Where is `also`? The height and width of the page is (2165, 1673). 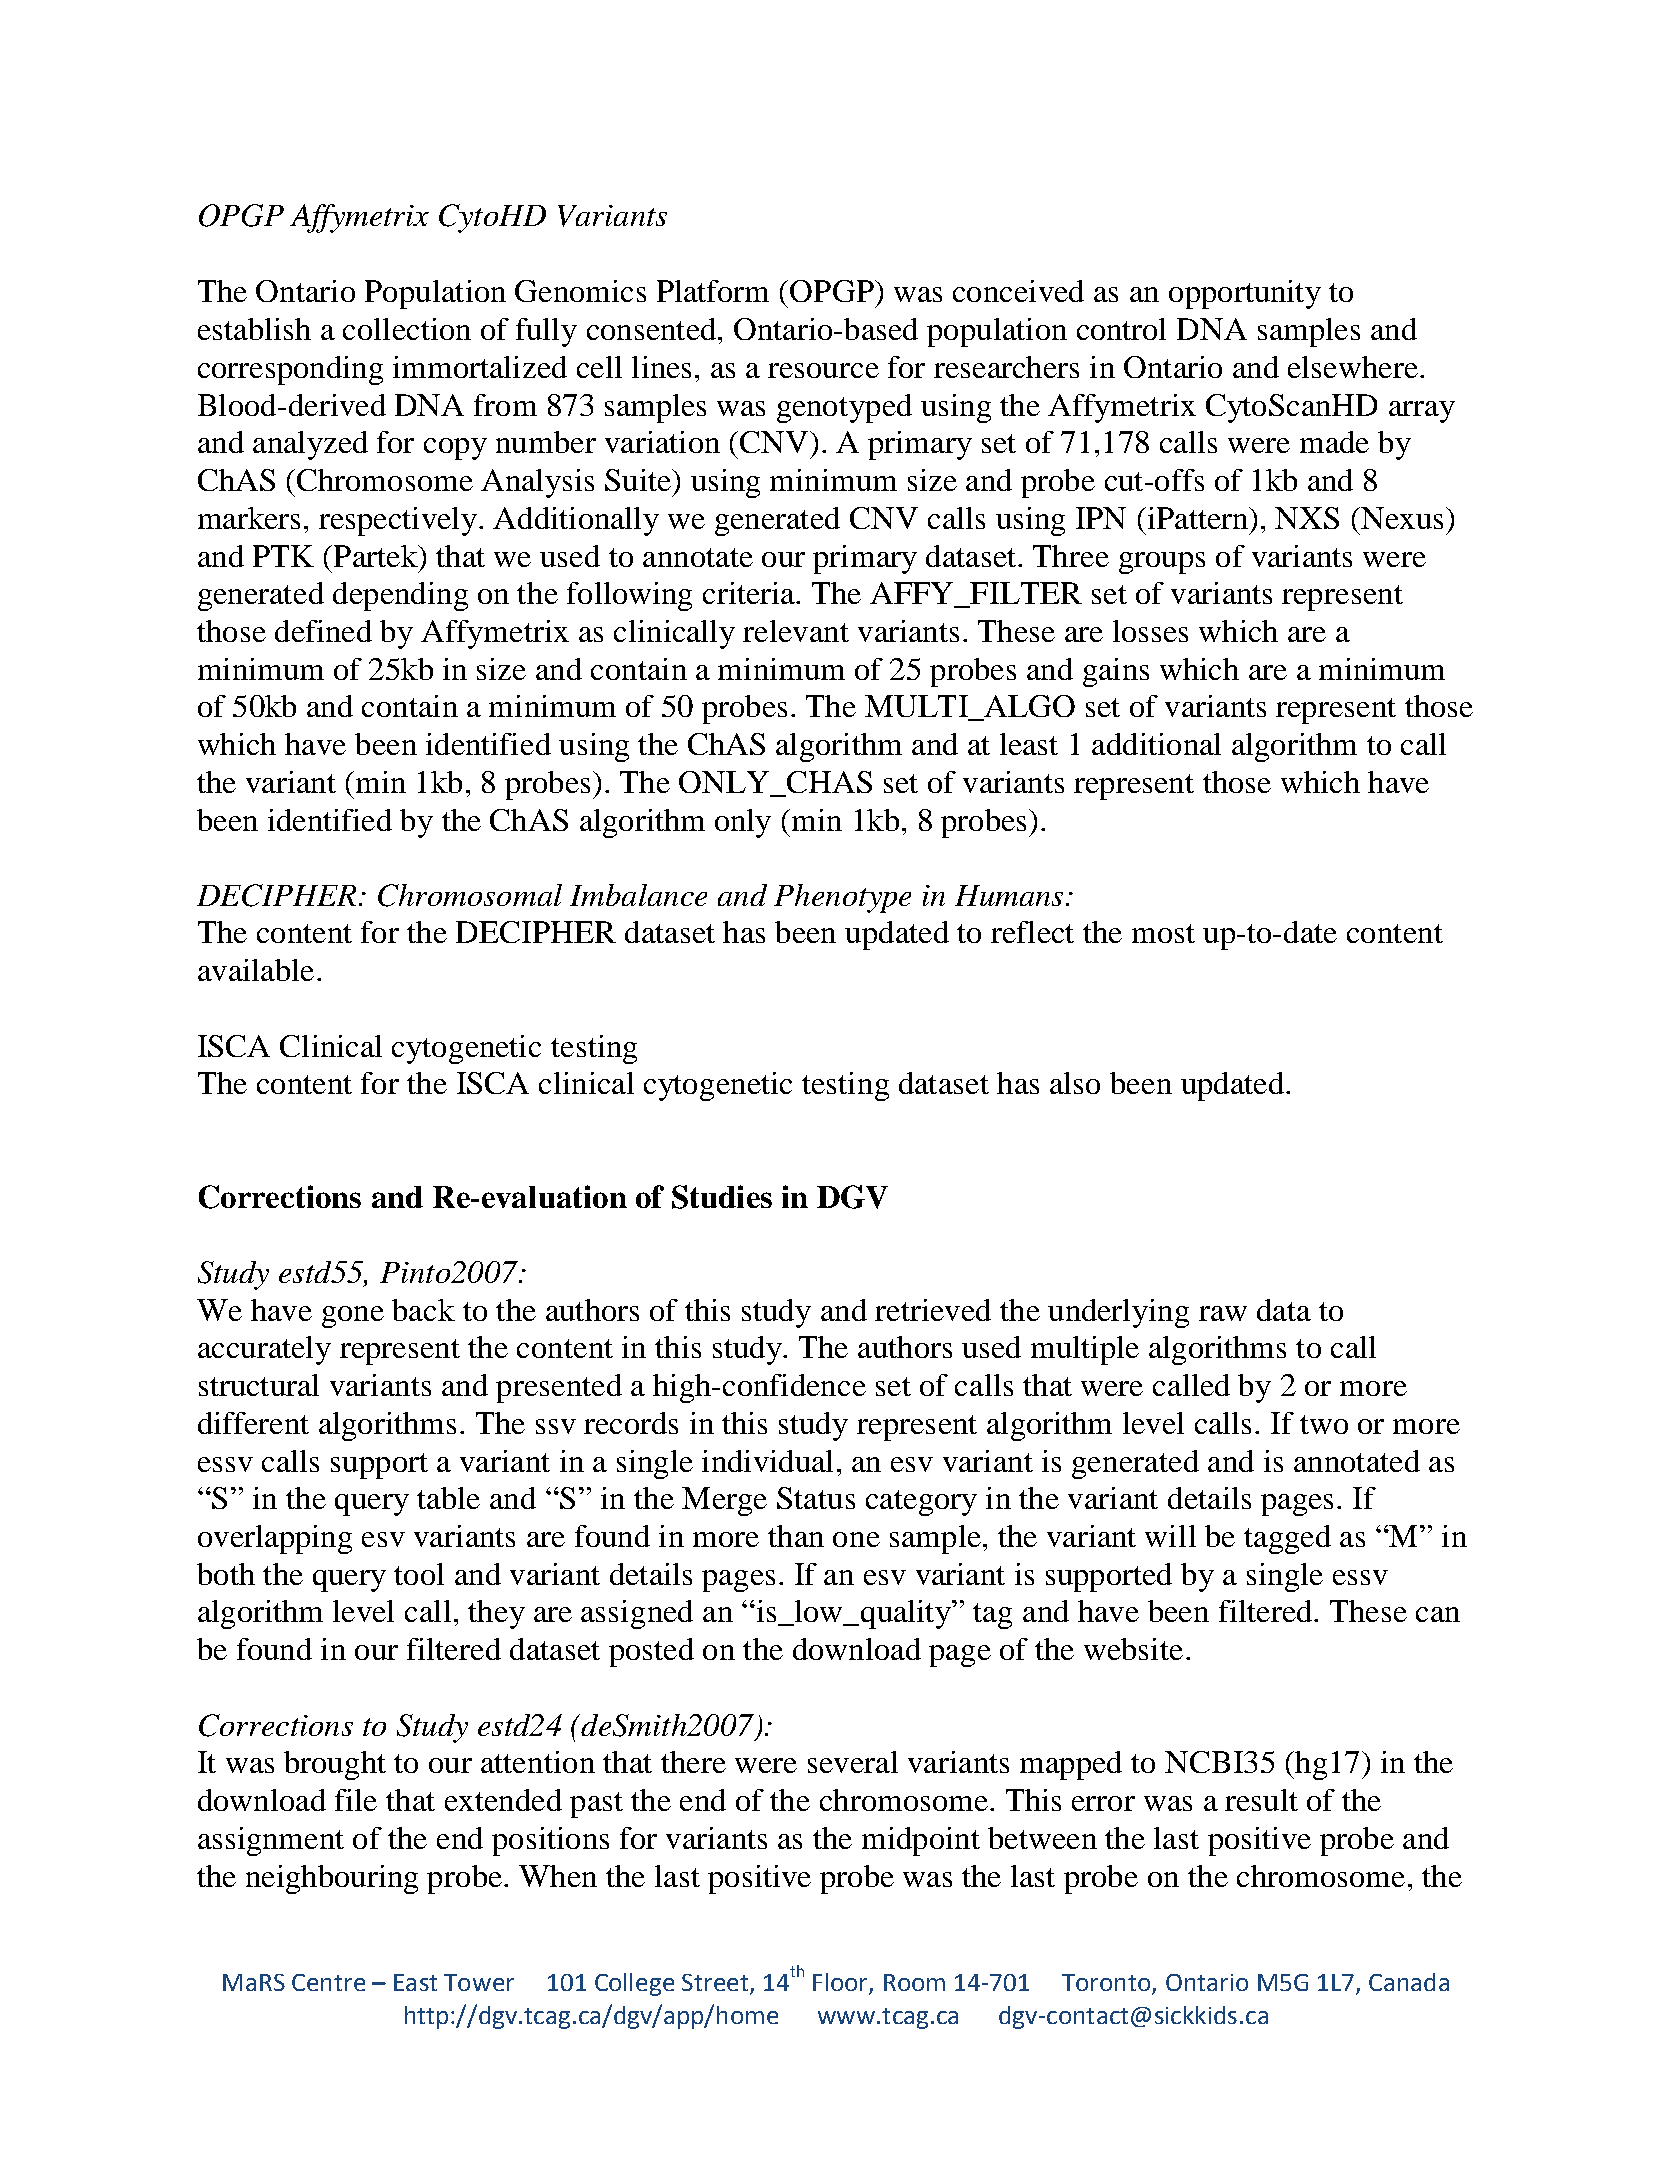
also is located at coordinates (1075, 1083).
